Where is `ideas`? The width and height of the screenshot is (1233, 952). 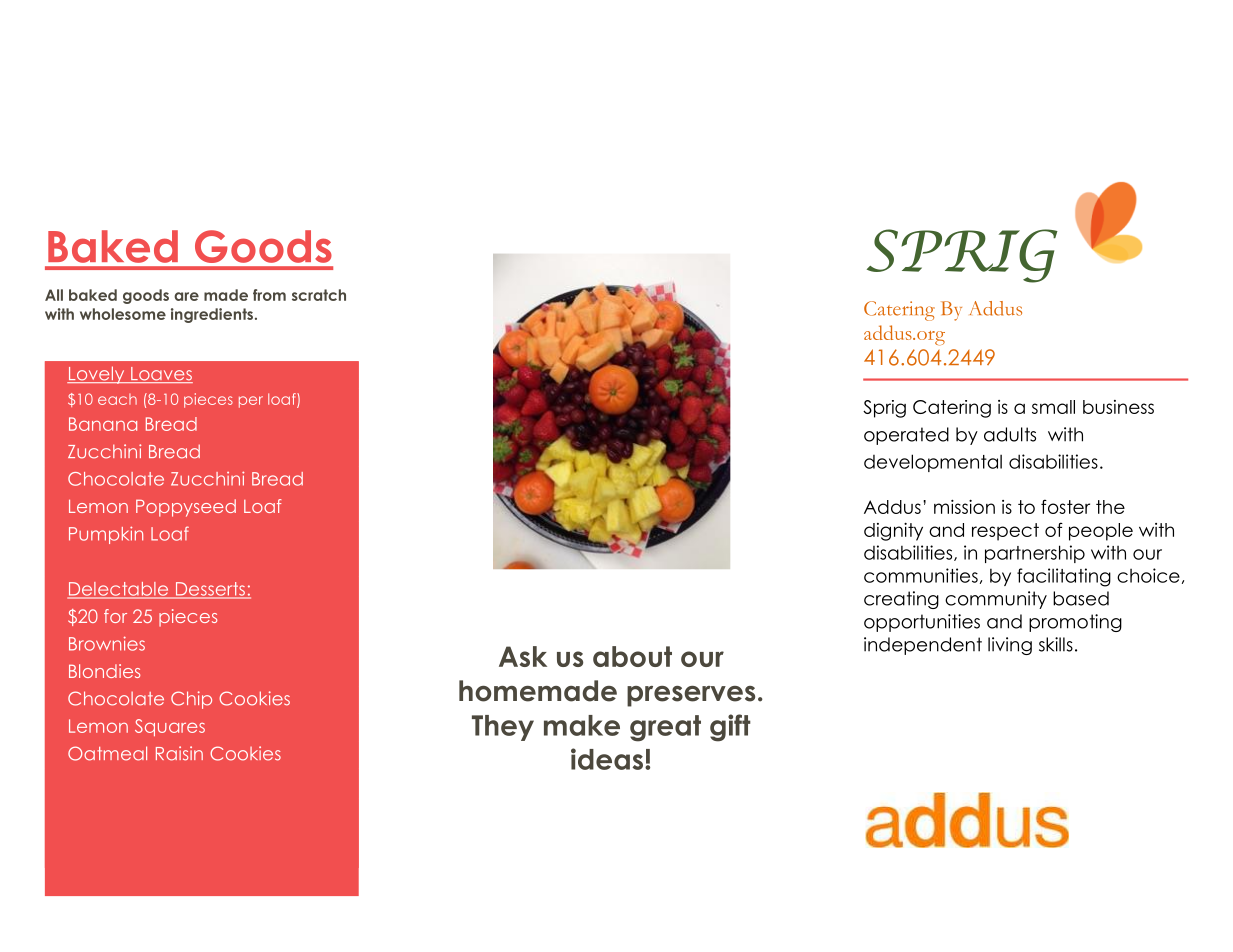 ideas is located at coordinates (607, 759).
